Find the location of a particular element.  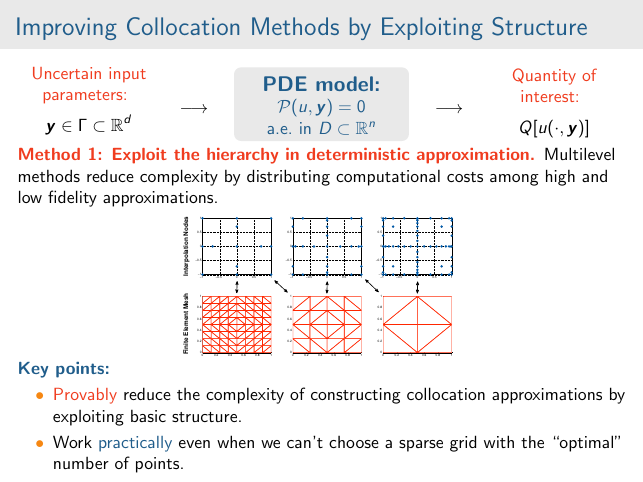

constructing is located at coordinates (356, 396).
